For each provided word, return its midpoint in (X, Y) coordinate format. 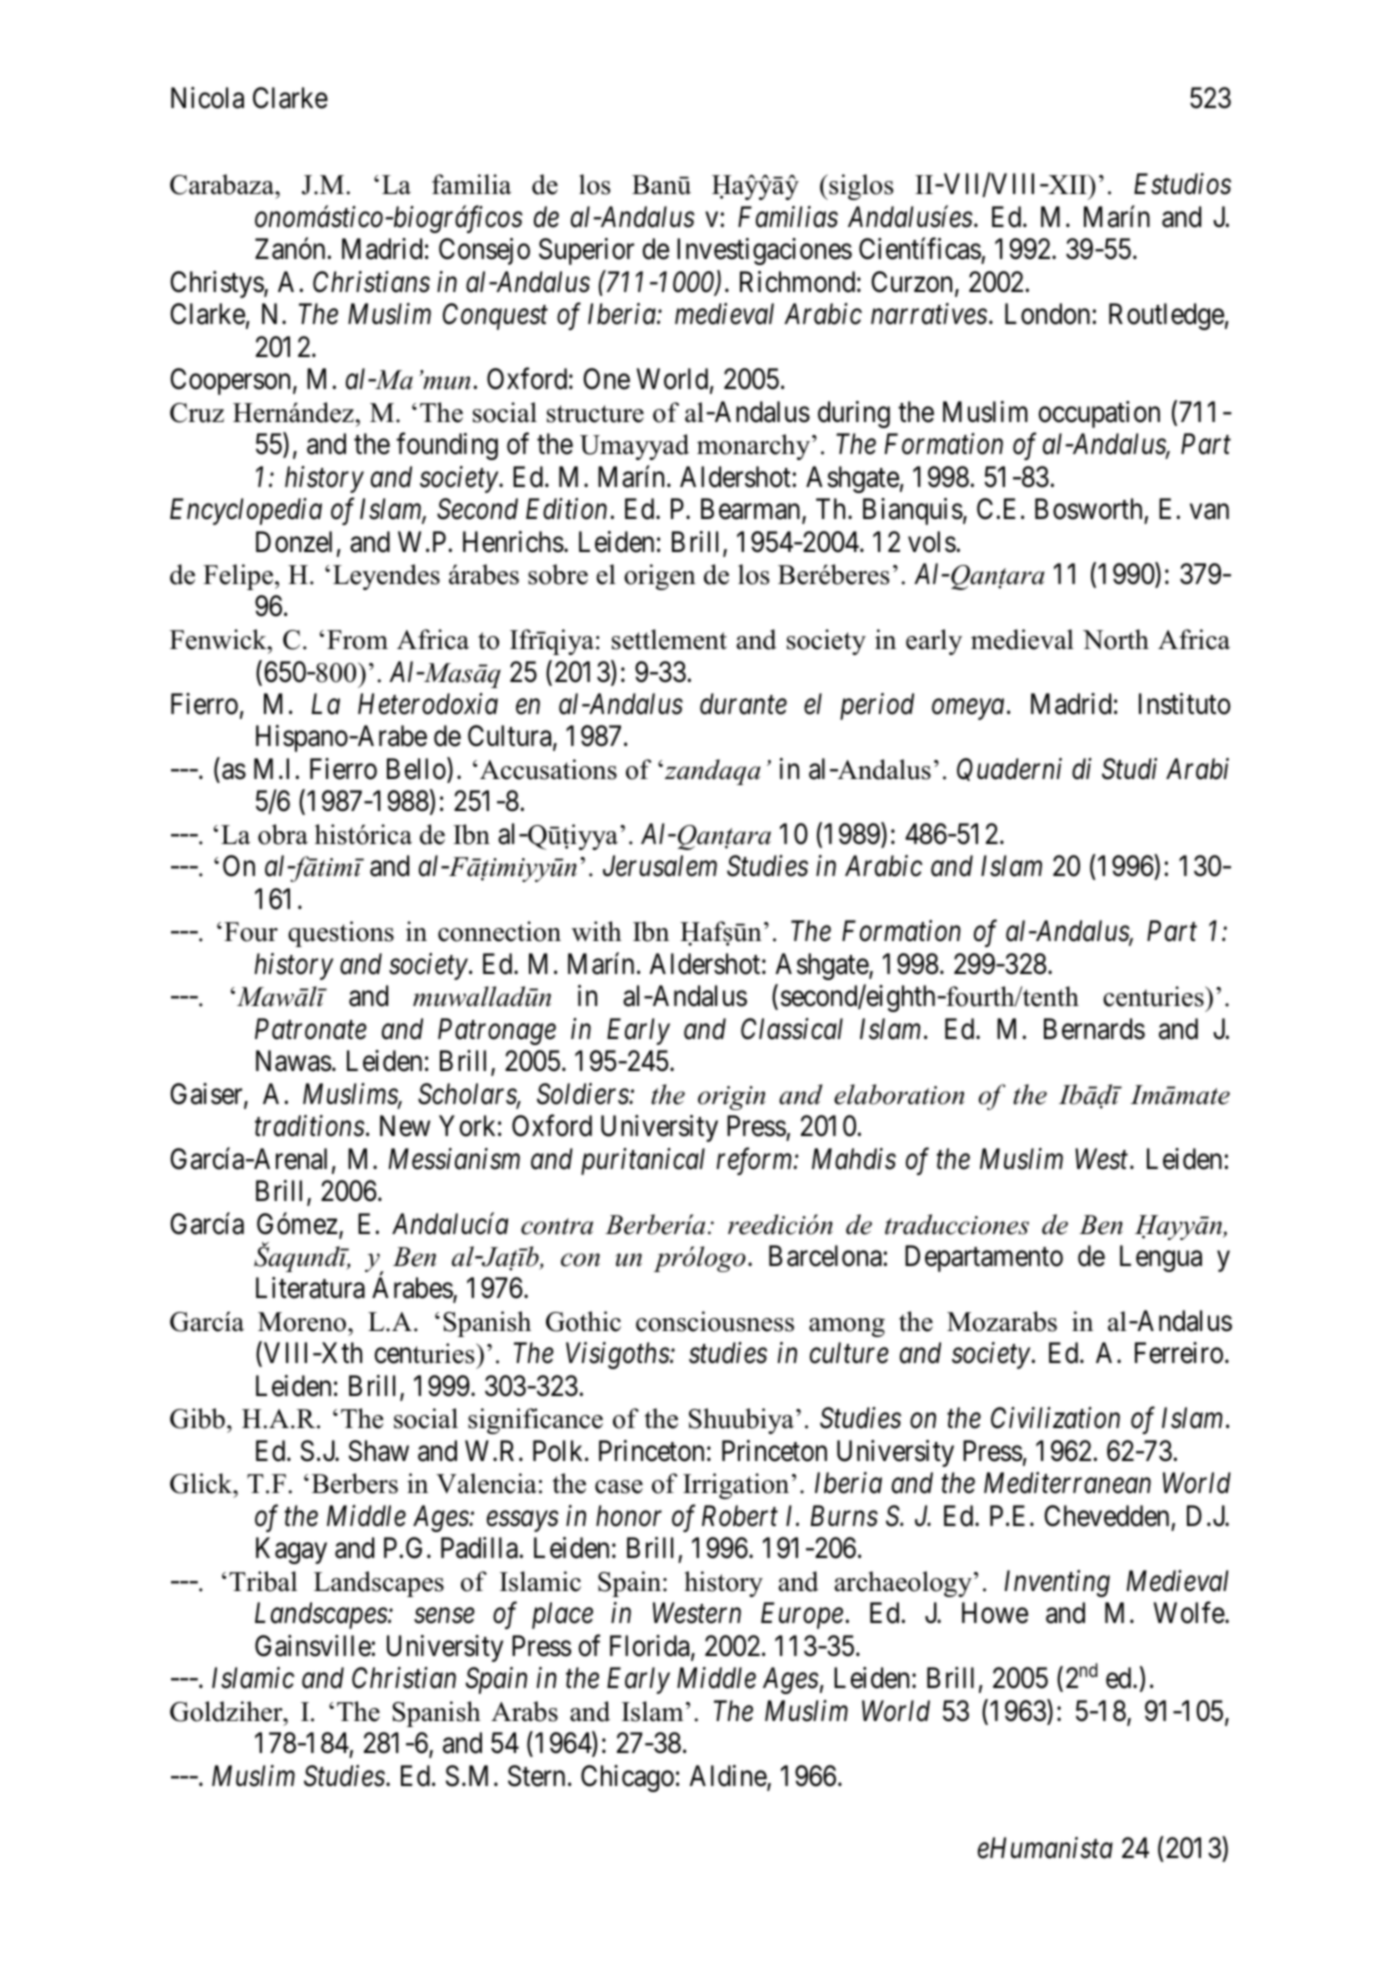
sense (444, 1616)
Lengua (1161, 1258)
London (1049, 314)
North (1116, 639)
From (357, 640)
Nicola (207, 98)
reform (756, 1161)
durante (743, 704)
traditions (310, 1126)
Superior (586, 251)
